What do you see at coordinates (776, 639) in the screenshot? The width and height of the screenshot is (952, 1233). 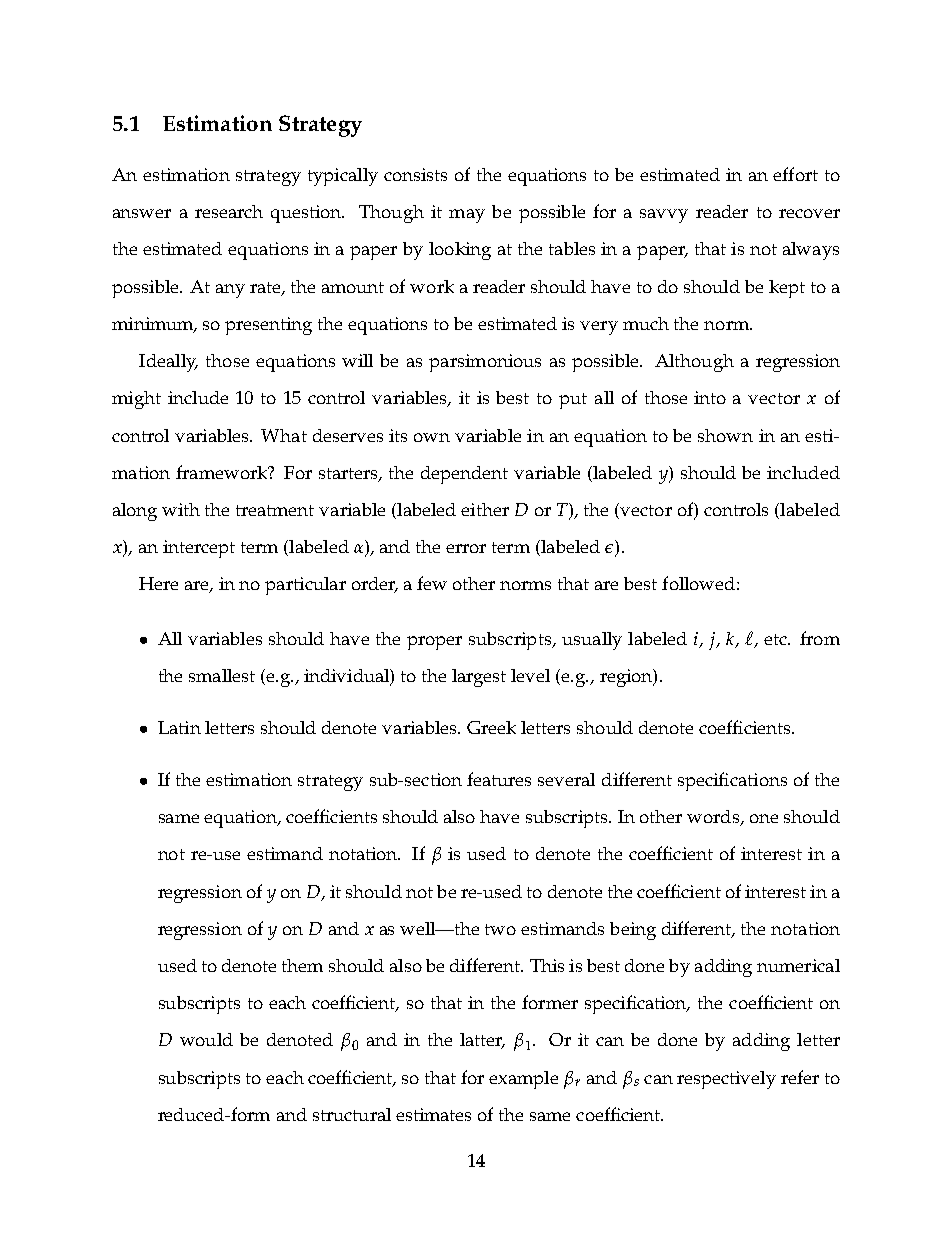 I see `etc` at bounding box center [776, 639].
